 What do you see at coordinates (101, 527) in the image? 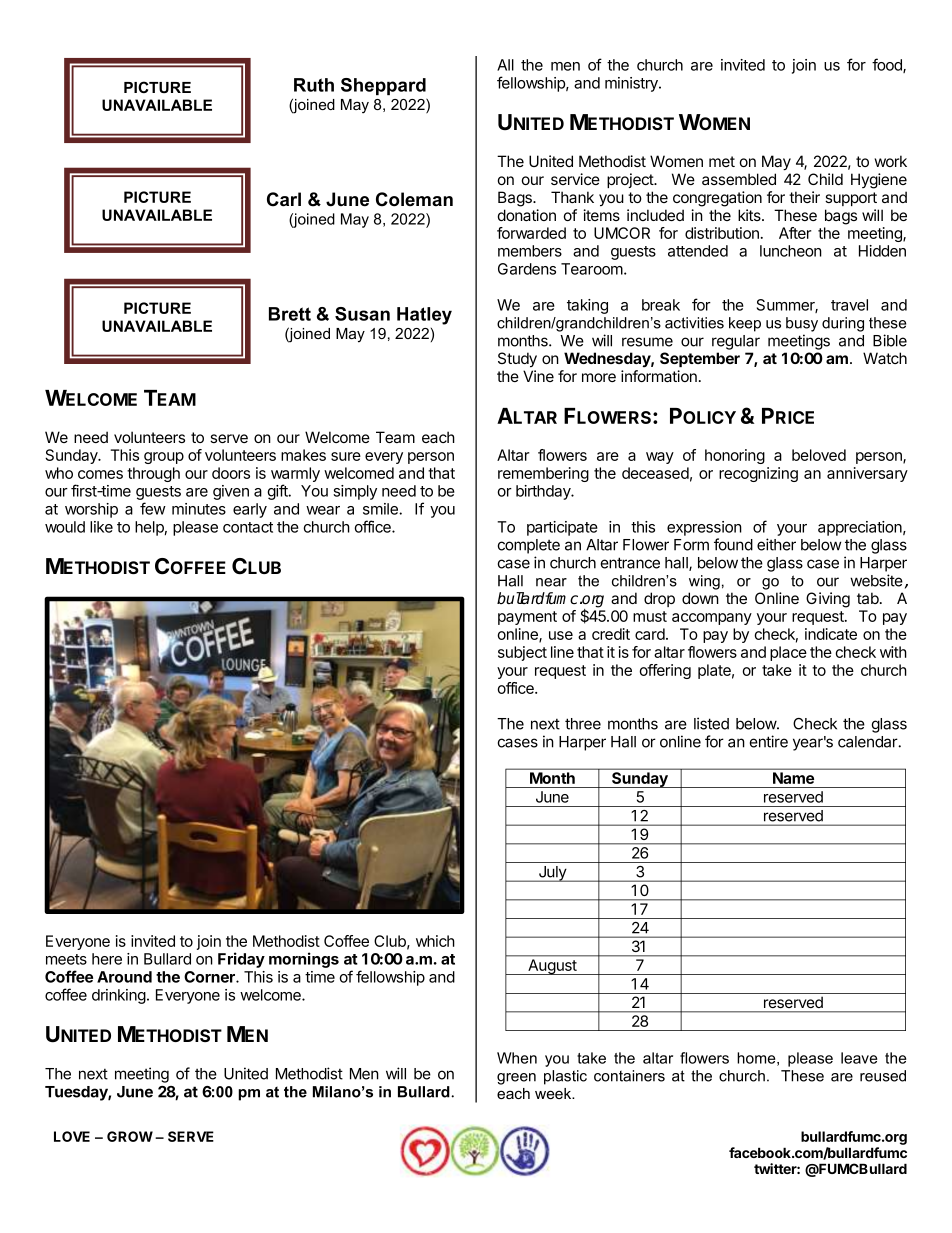
I see `like` at bounding box center [101, 527].
